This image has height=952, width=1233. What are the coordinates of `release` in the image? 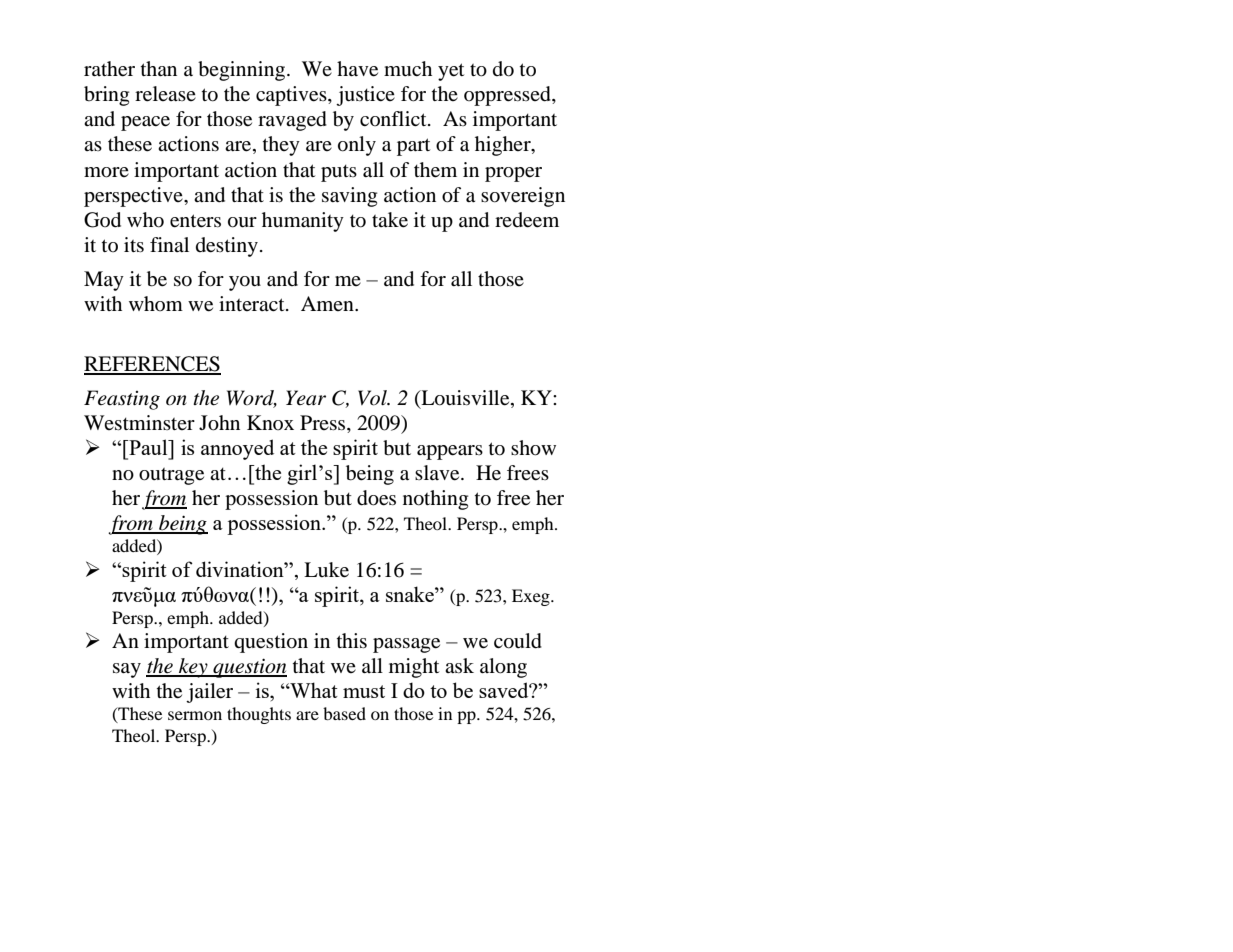 It's located at (165, 94).
